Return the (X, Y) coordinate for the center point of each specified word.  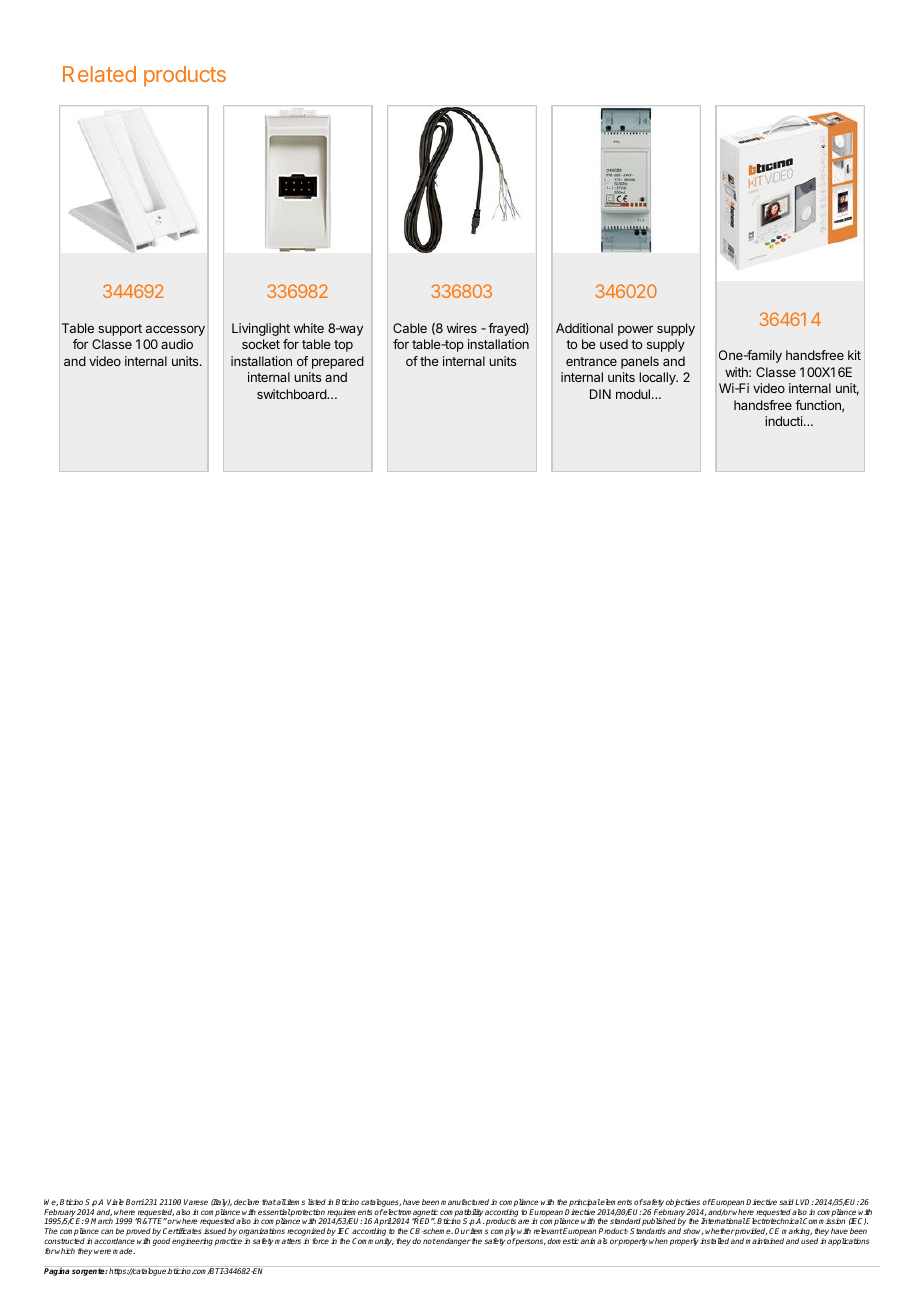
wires (462, 328)
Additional (584, 328)
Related (99, 74)
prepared (338, 362)
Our (462, 1231)
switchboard (292, 394)
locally (658, 378)
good (161, 1242)
